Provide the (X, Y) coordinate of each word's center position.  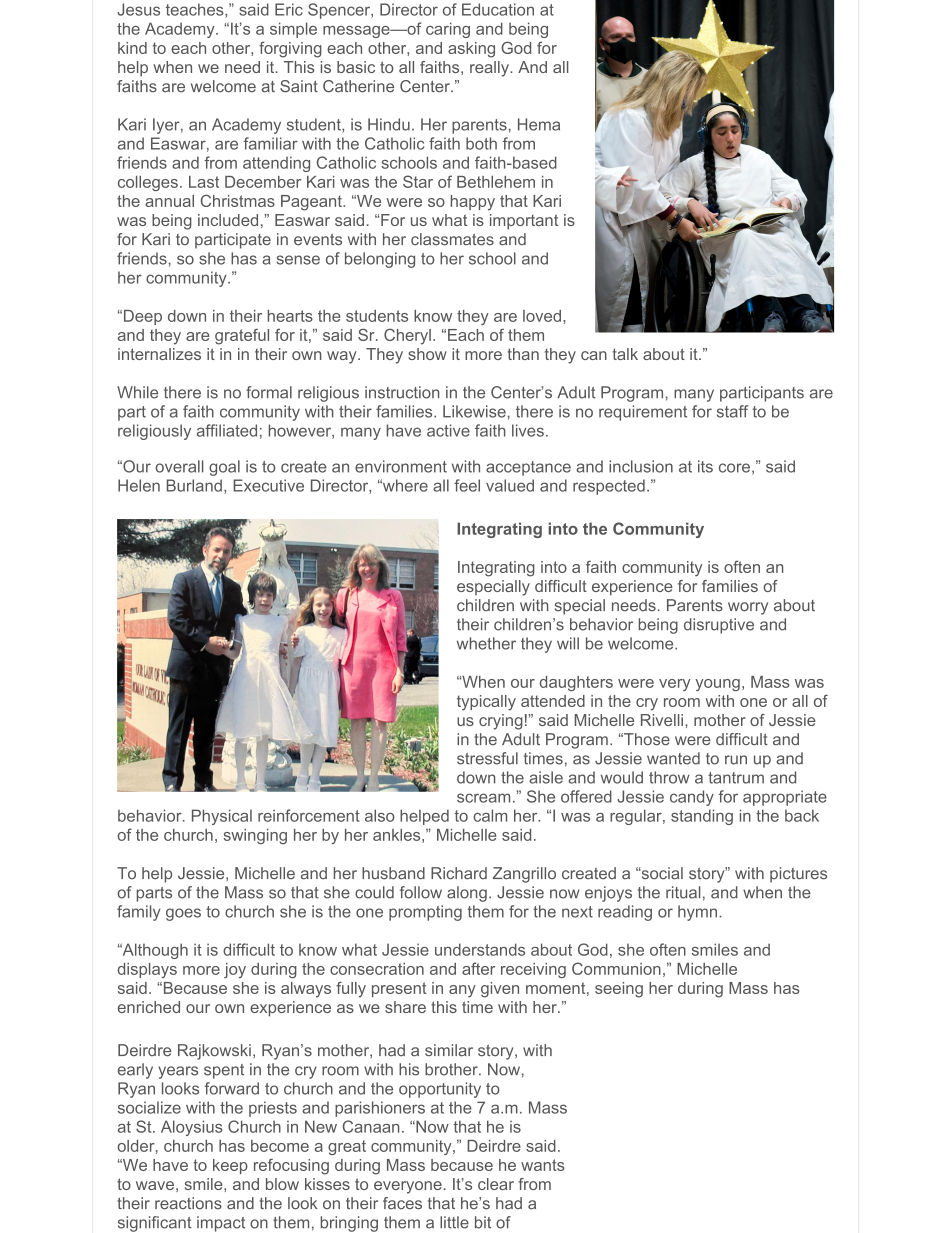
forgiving (290, 50)
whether (486, 643)
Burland (194, 485)
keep (230, 1166)
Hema (539, 124)
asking (471, 50)
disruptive (719, 626)
